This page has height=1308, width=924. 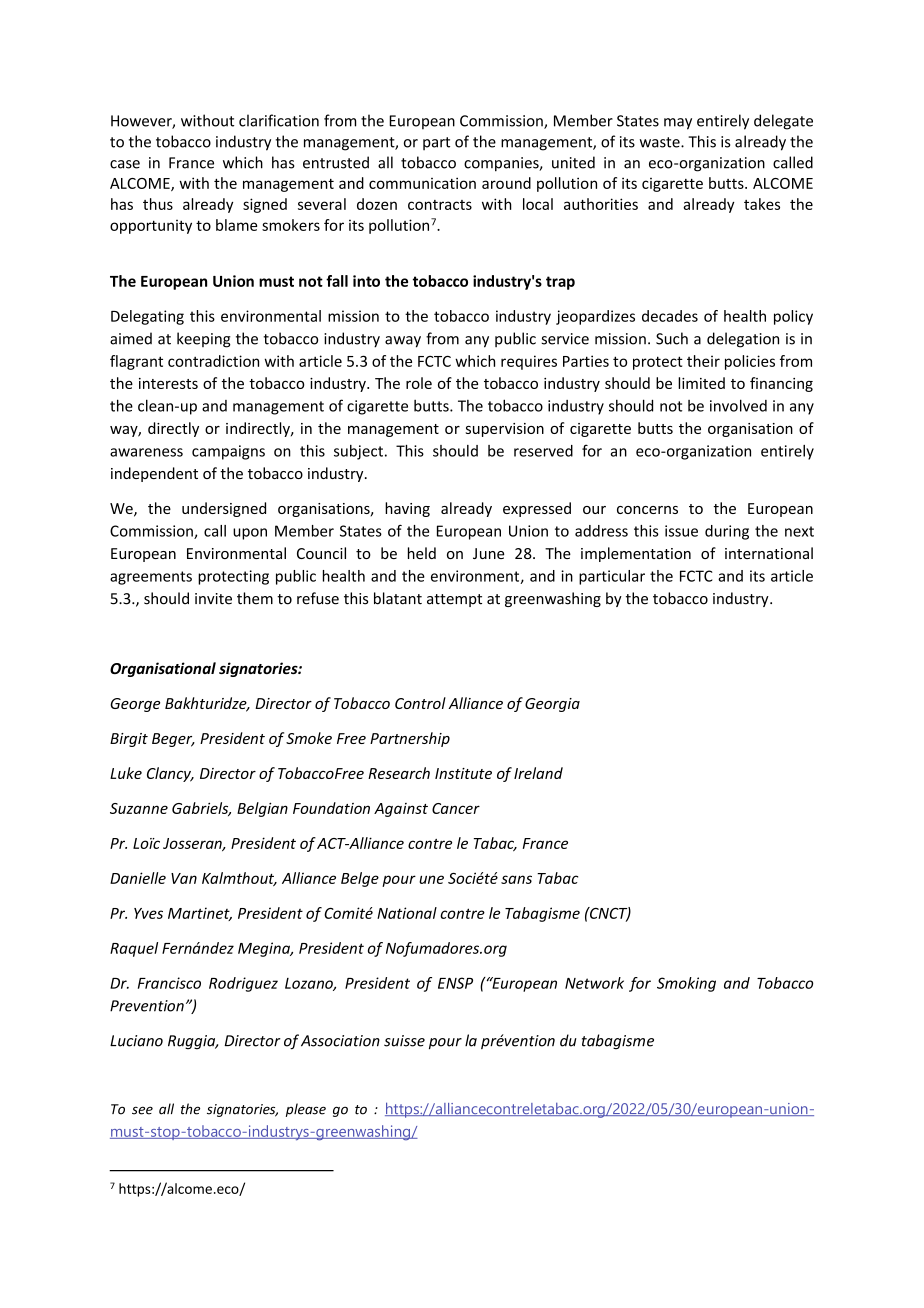 What do you see at coordinates (213, 599) in the page?
I see `invite` at bounding box center [213, 599].
